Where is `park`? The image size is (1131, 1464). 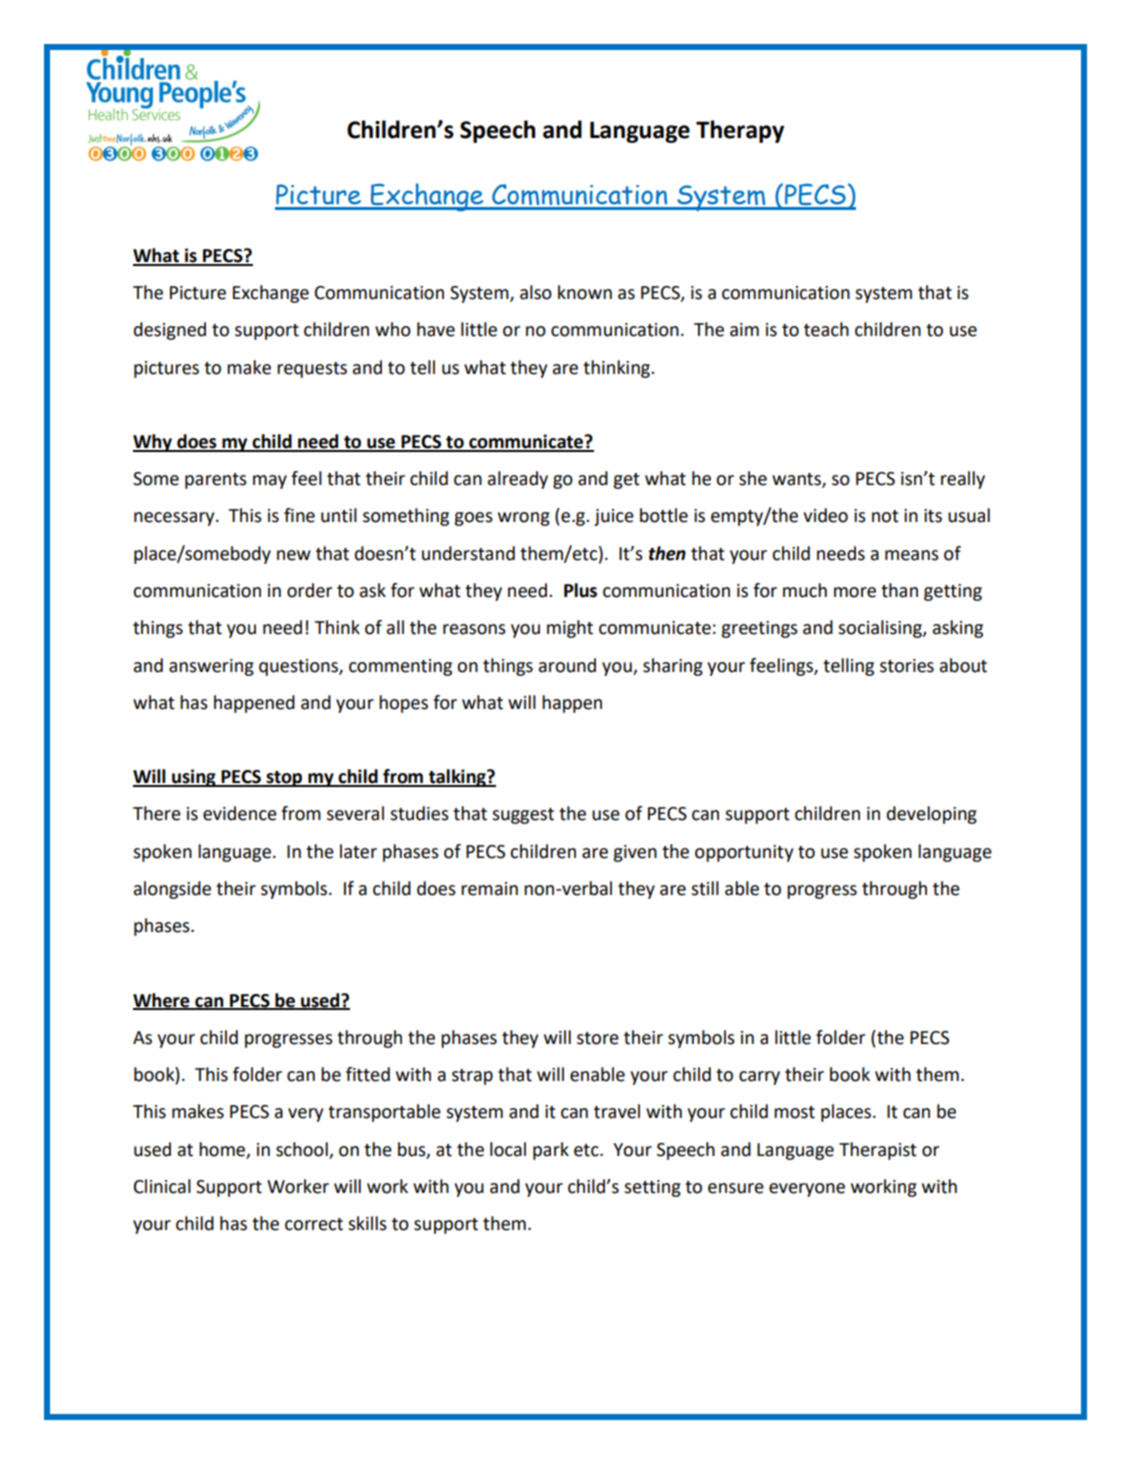
park is located at coordinates (551, 1151).
